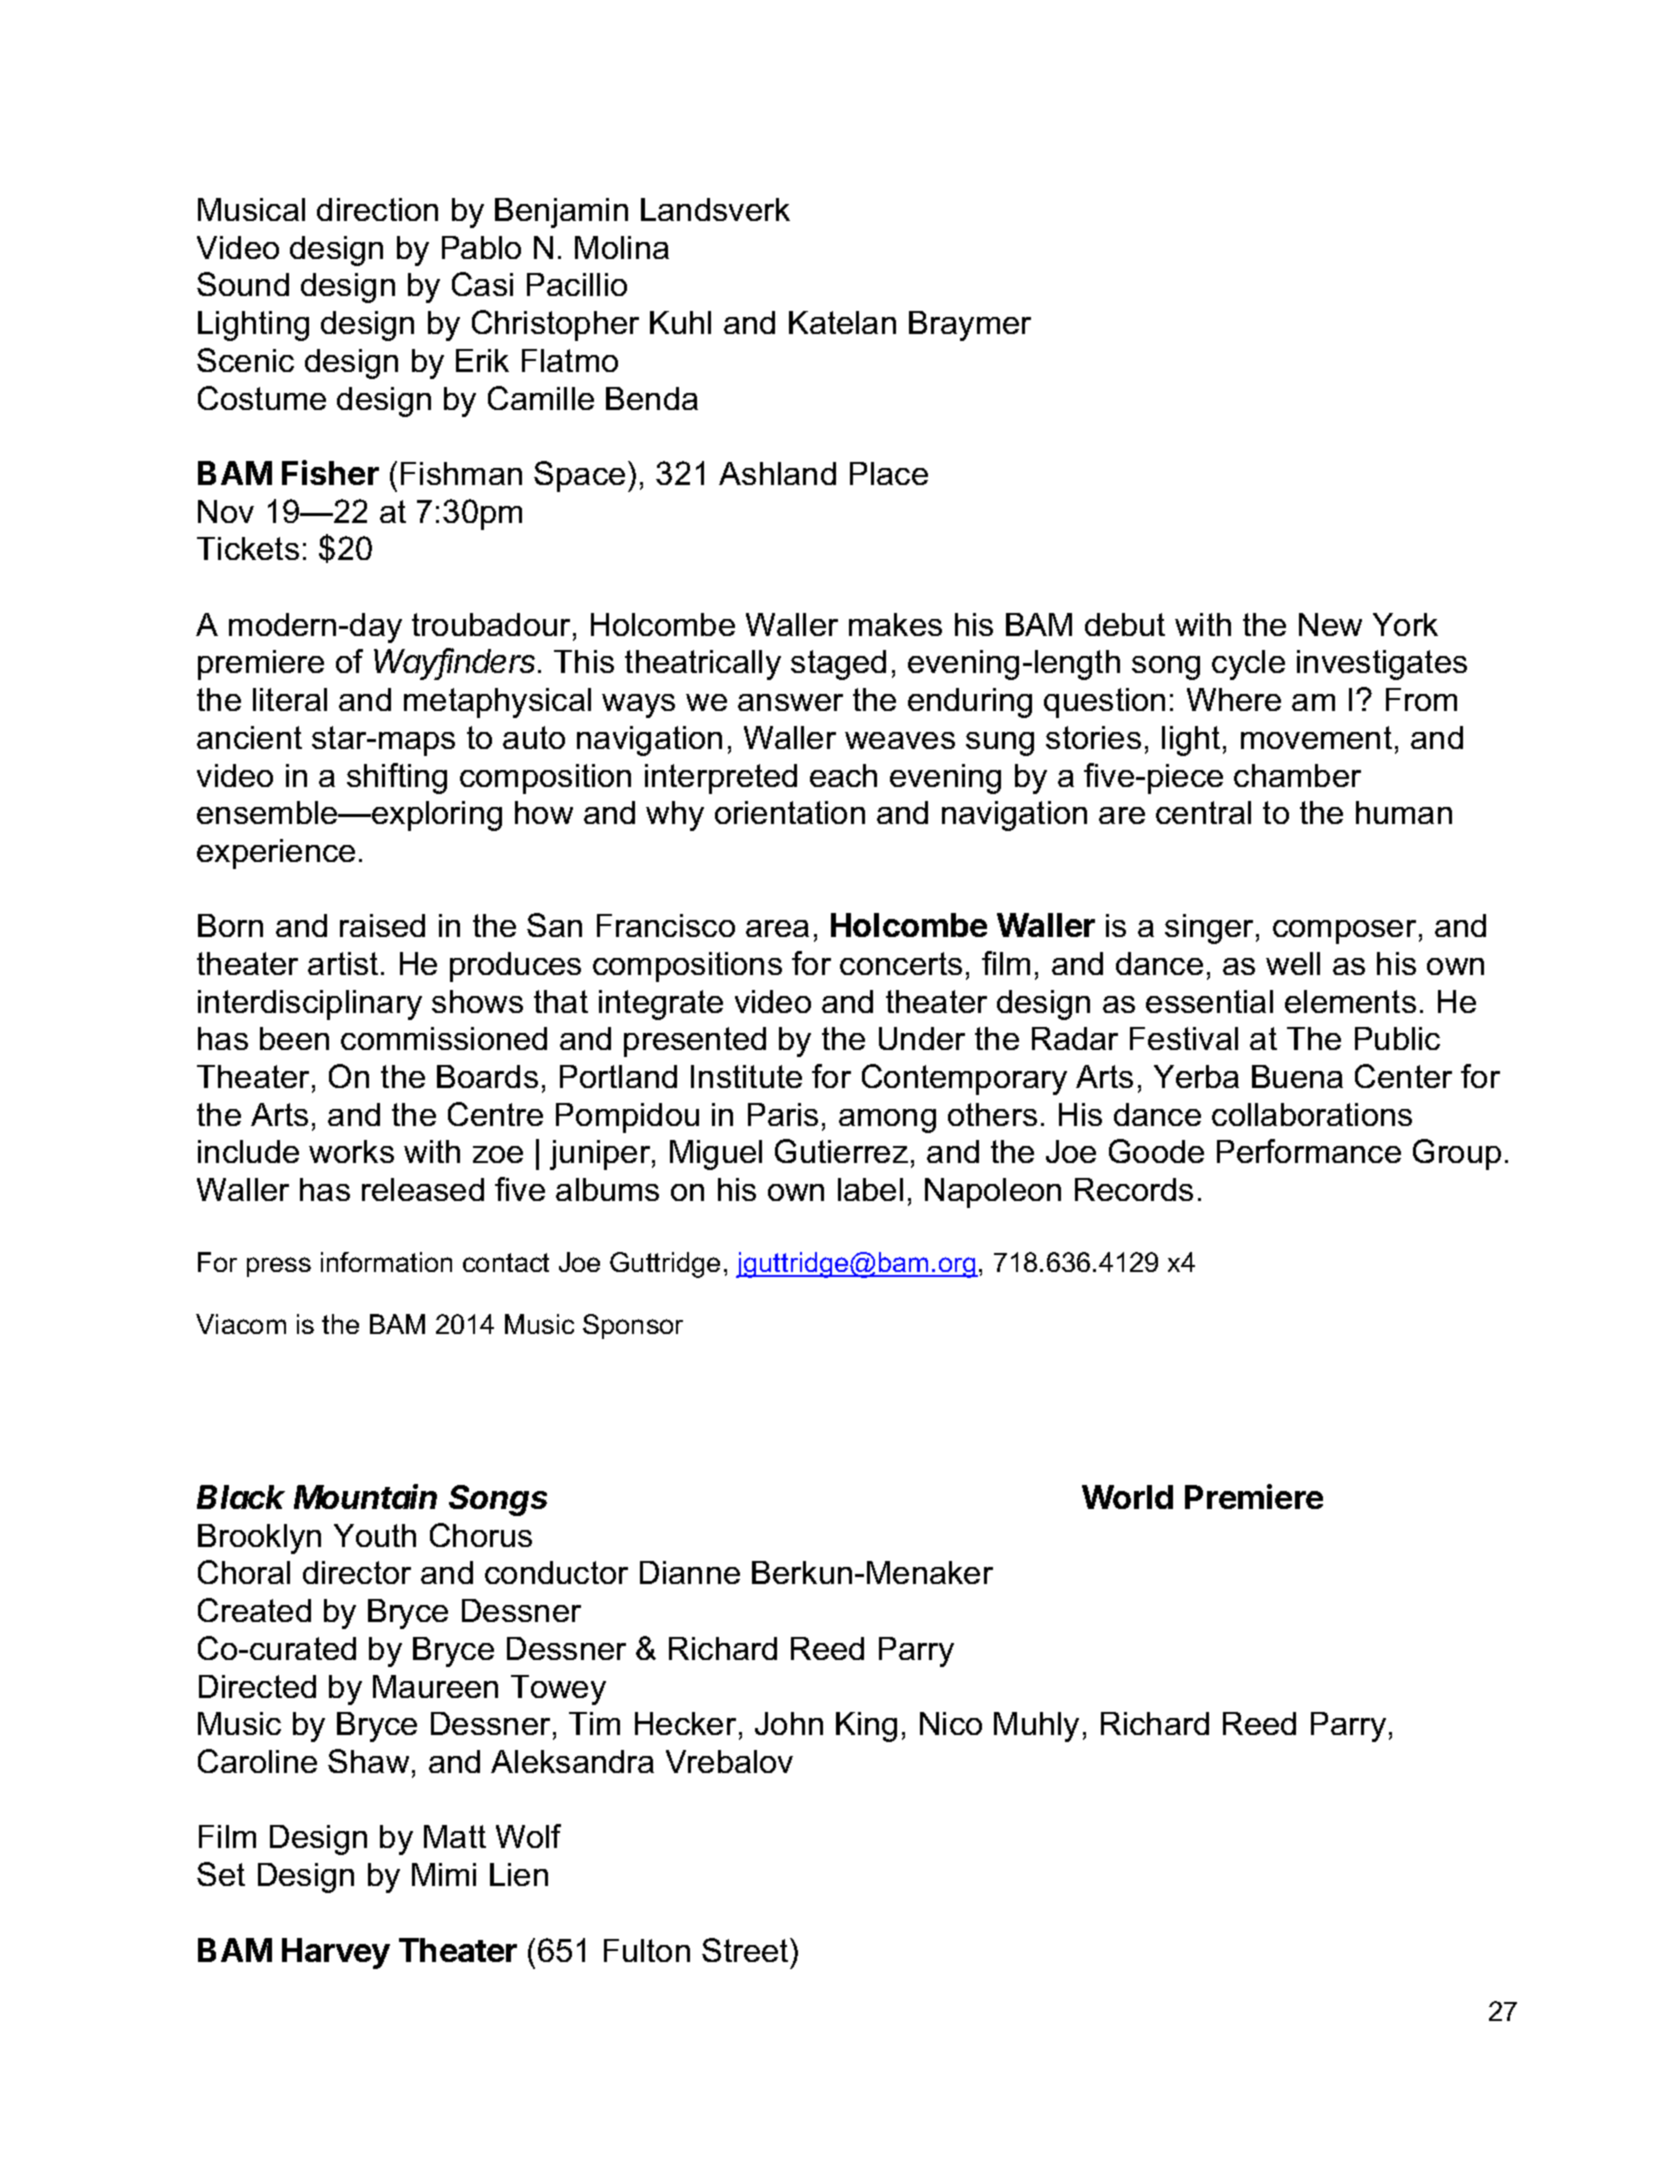  What do you see at coordinates (783, 1114) in the screenshot?
I see `Paris` at bounding box center [783, 1114].
